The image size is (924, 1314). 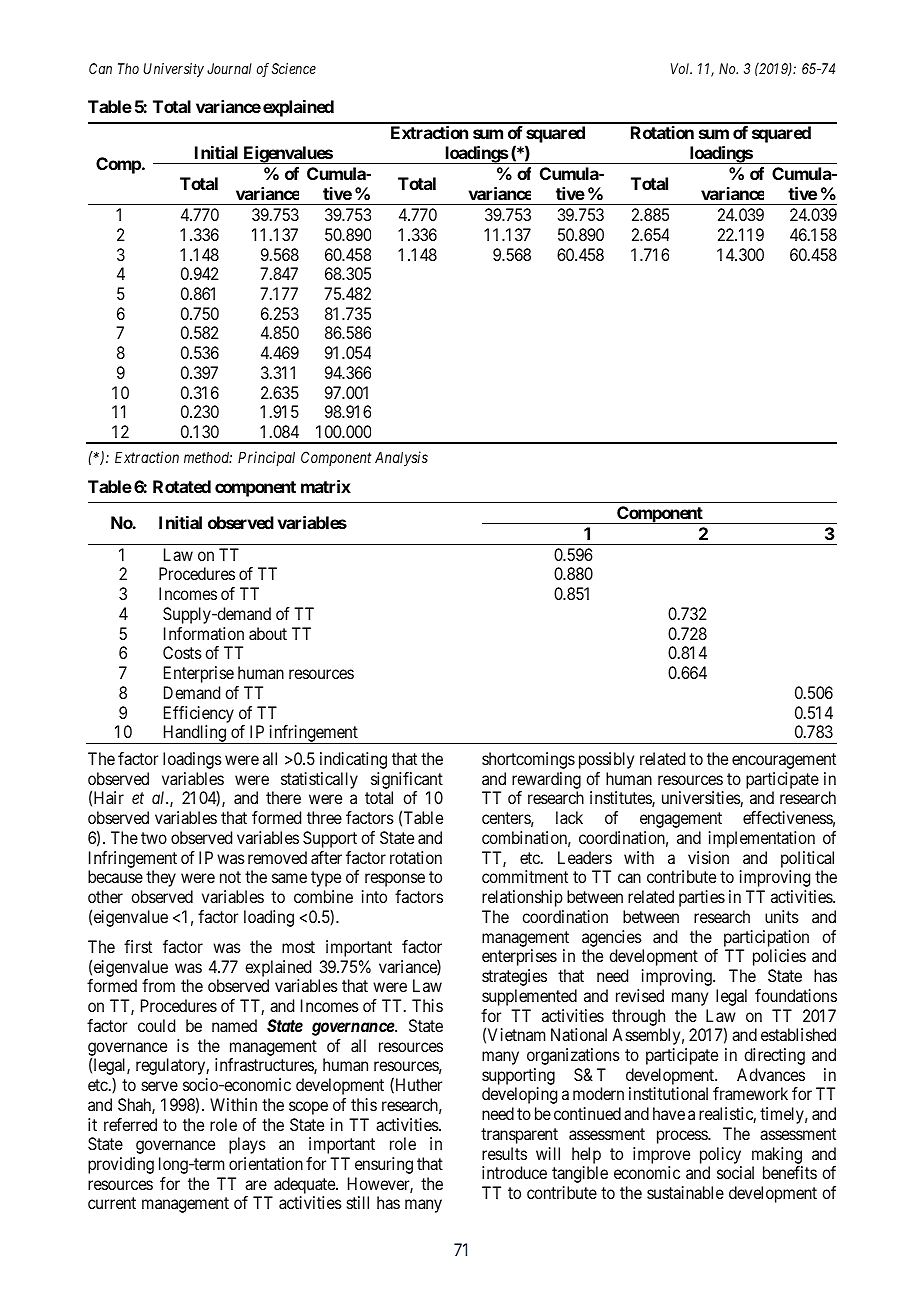 I want to click on Vol, so click(x=681, y=68).
